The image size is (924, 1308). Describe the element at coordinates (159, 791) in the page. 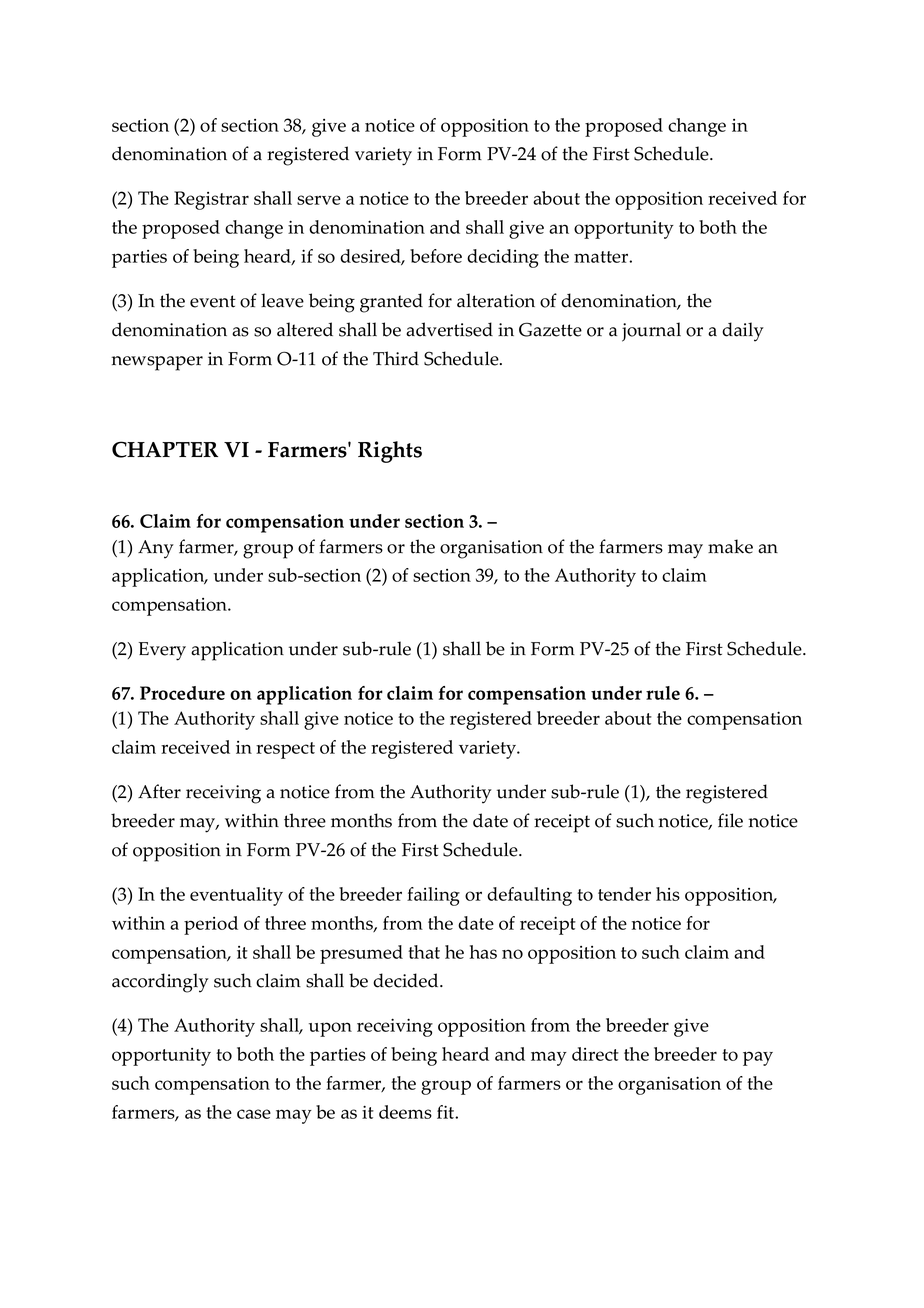

I see `After` at that location.
